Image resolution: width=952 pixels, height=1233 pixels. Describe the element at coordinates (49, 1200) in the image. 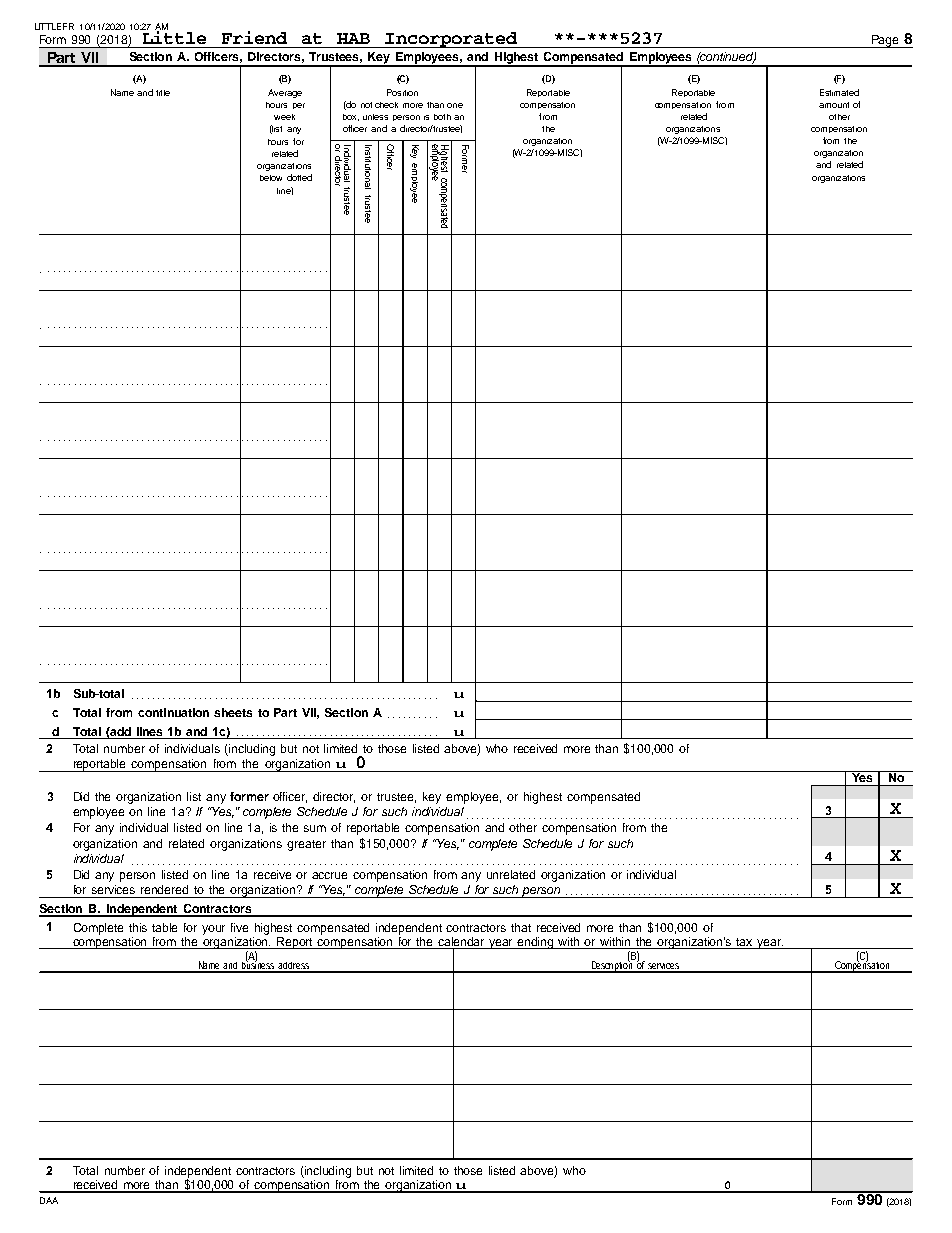

I see `DAA` at that location.
